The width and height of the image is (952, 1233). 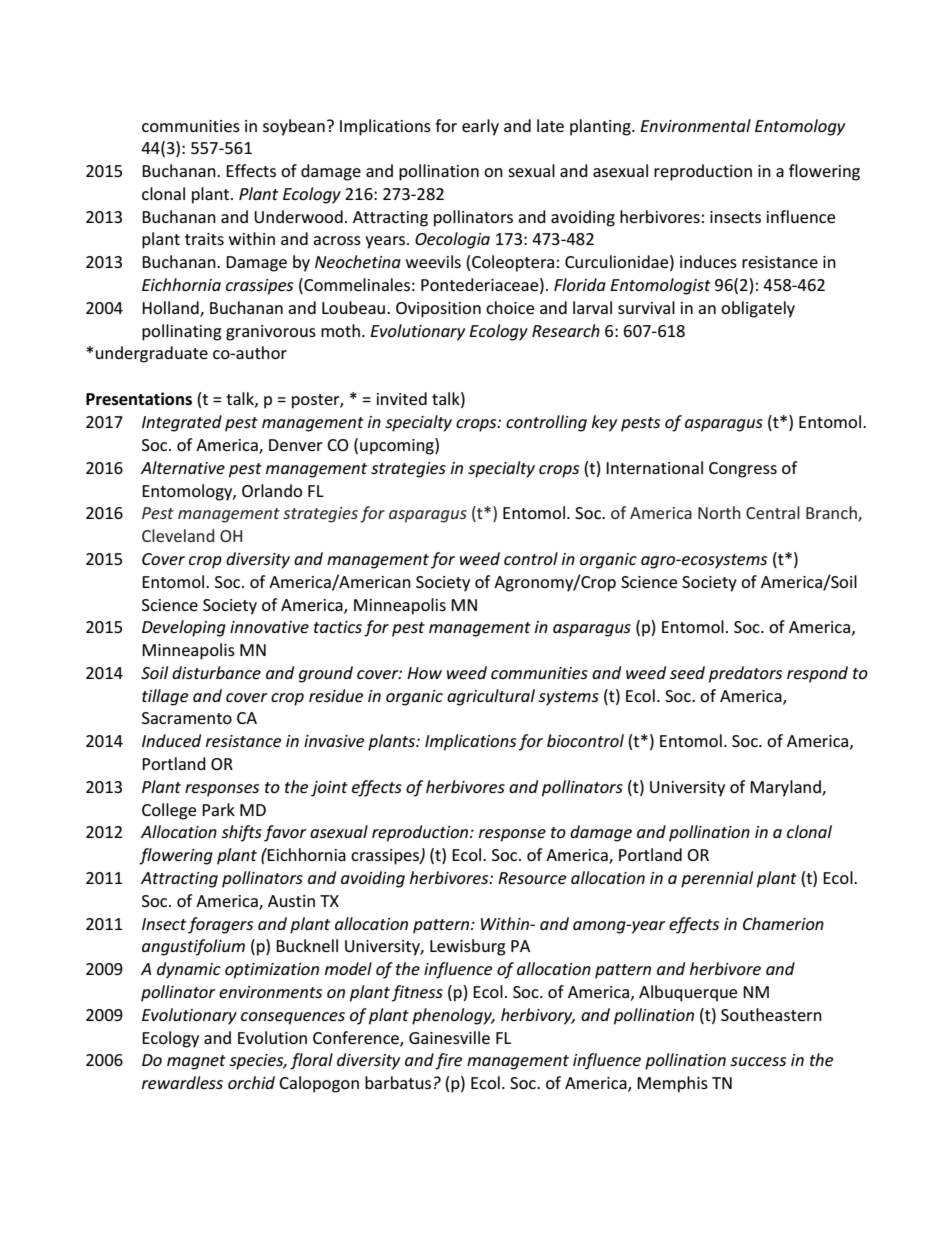 I want to click on Maryland, so click(x=786, y=788).
